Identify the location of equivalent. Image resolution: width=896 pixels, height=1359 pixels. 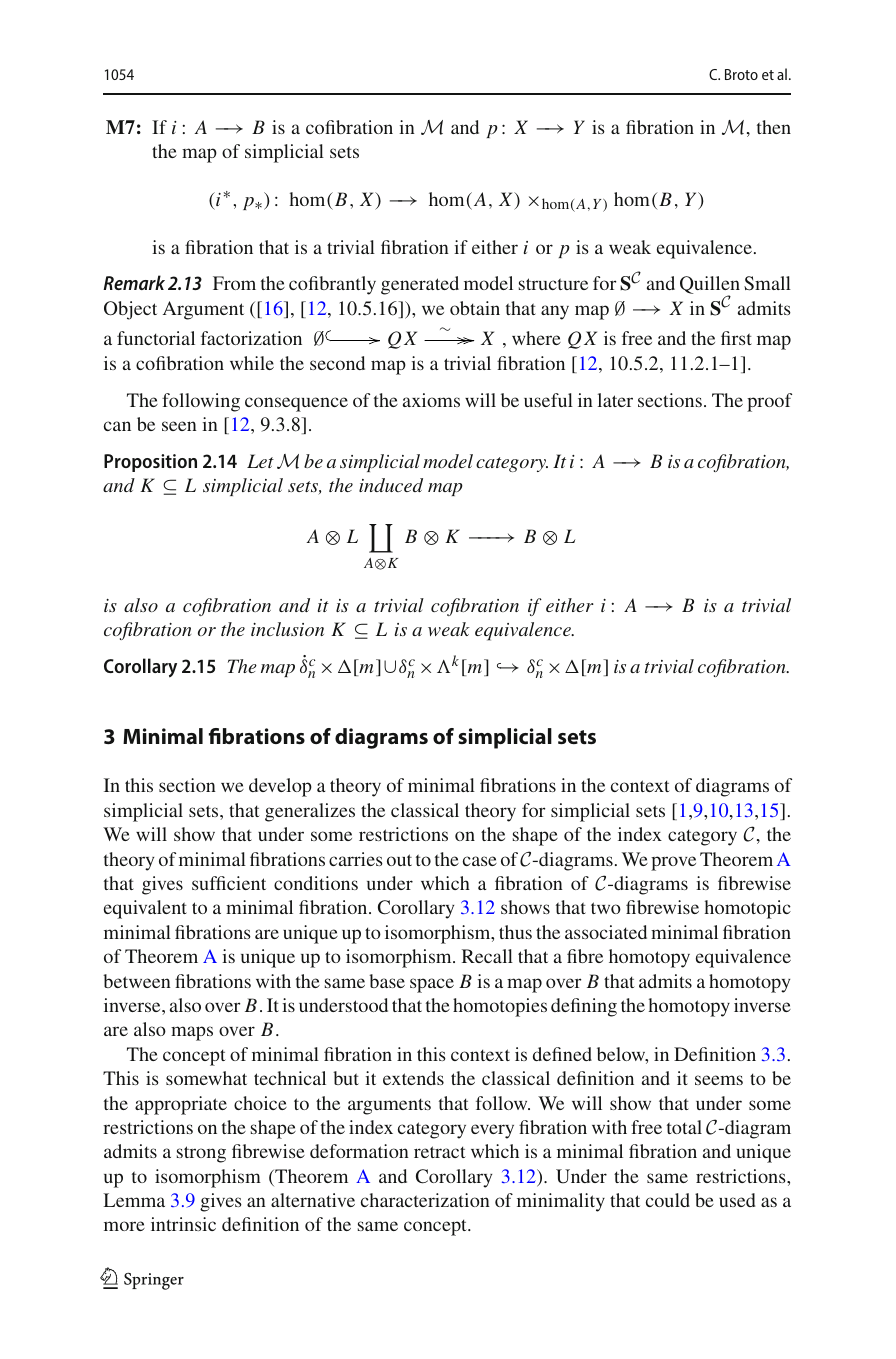
(145, 909).
